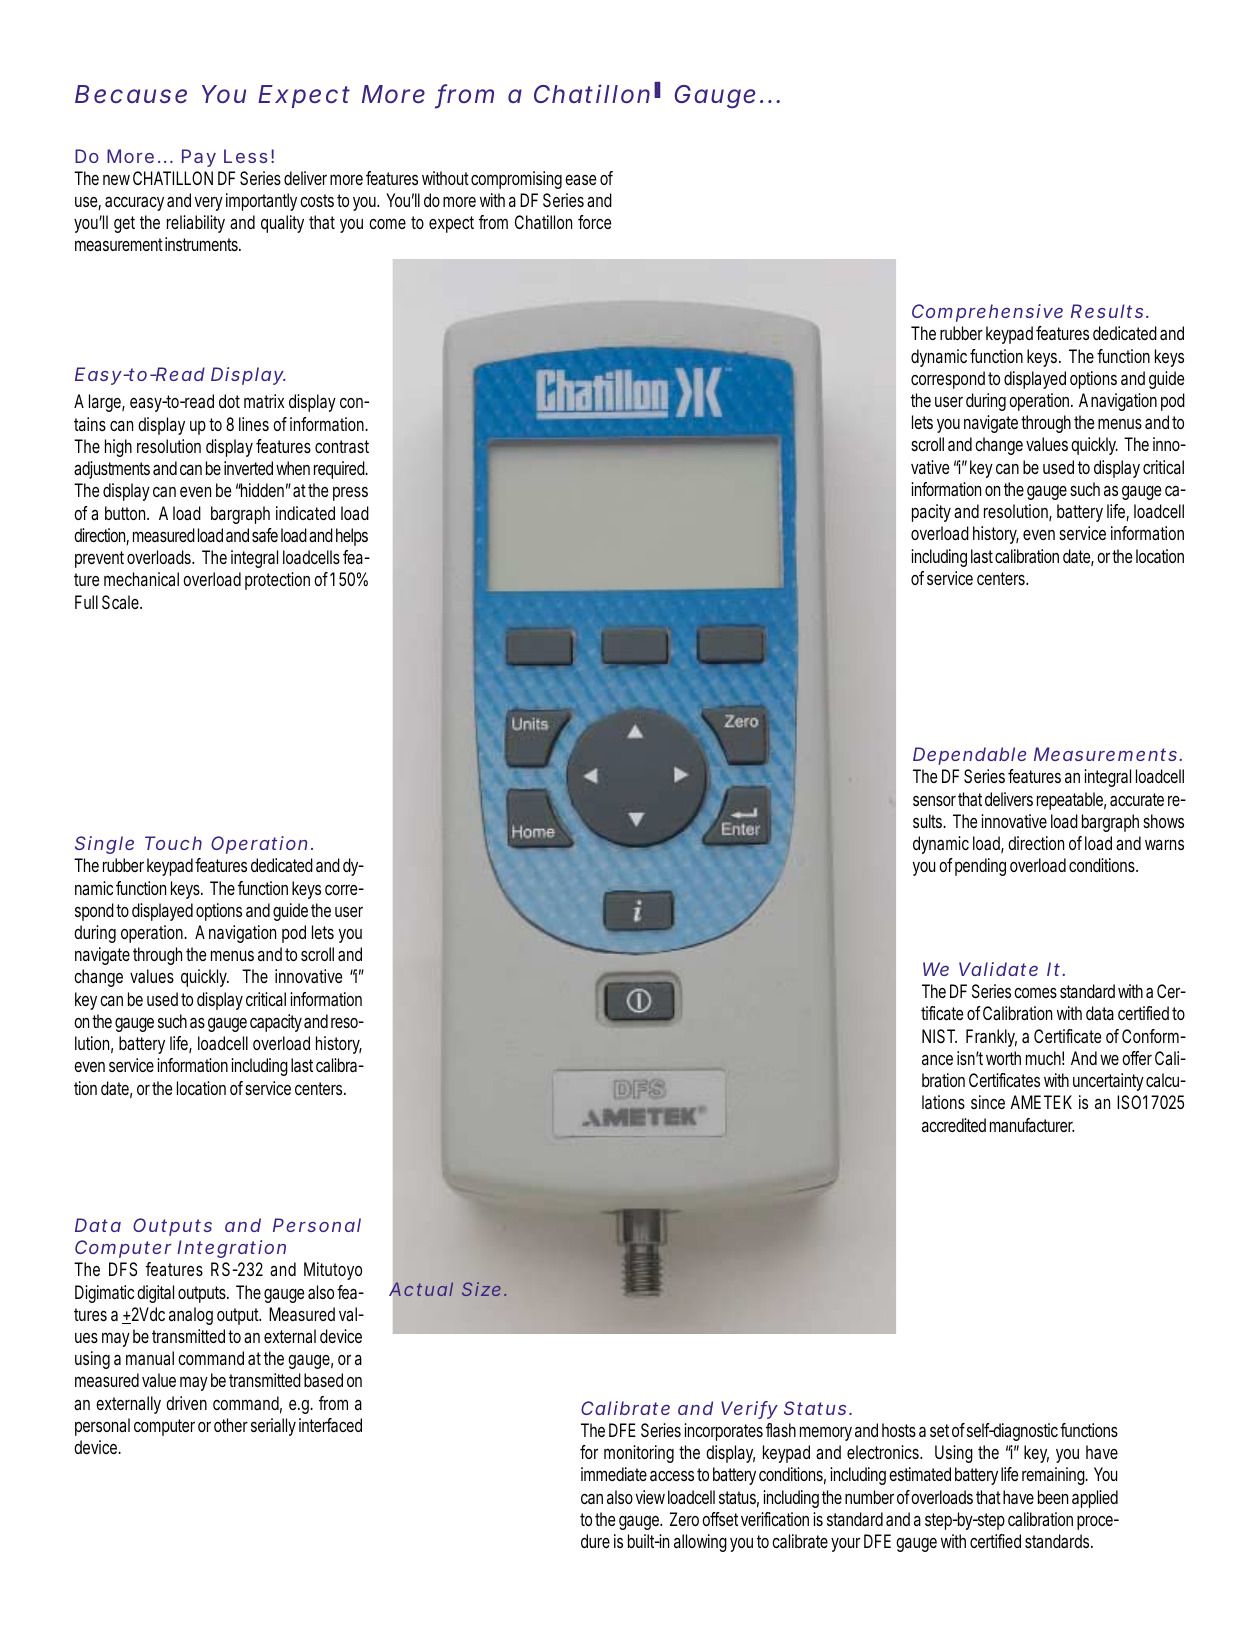  I want to click on Comprehensive, so click(987, 313).
